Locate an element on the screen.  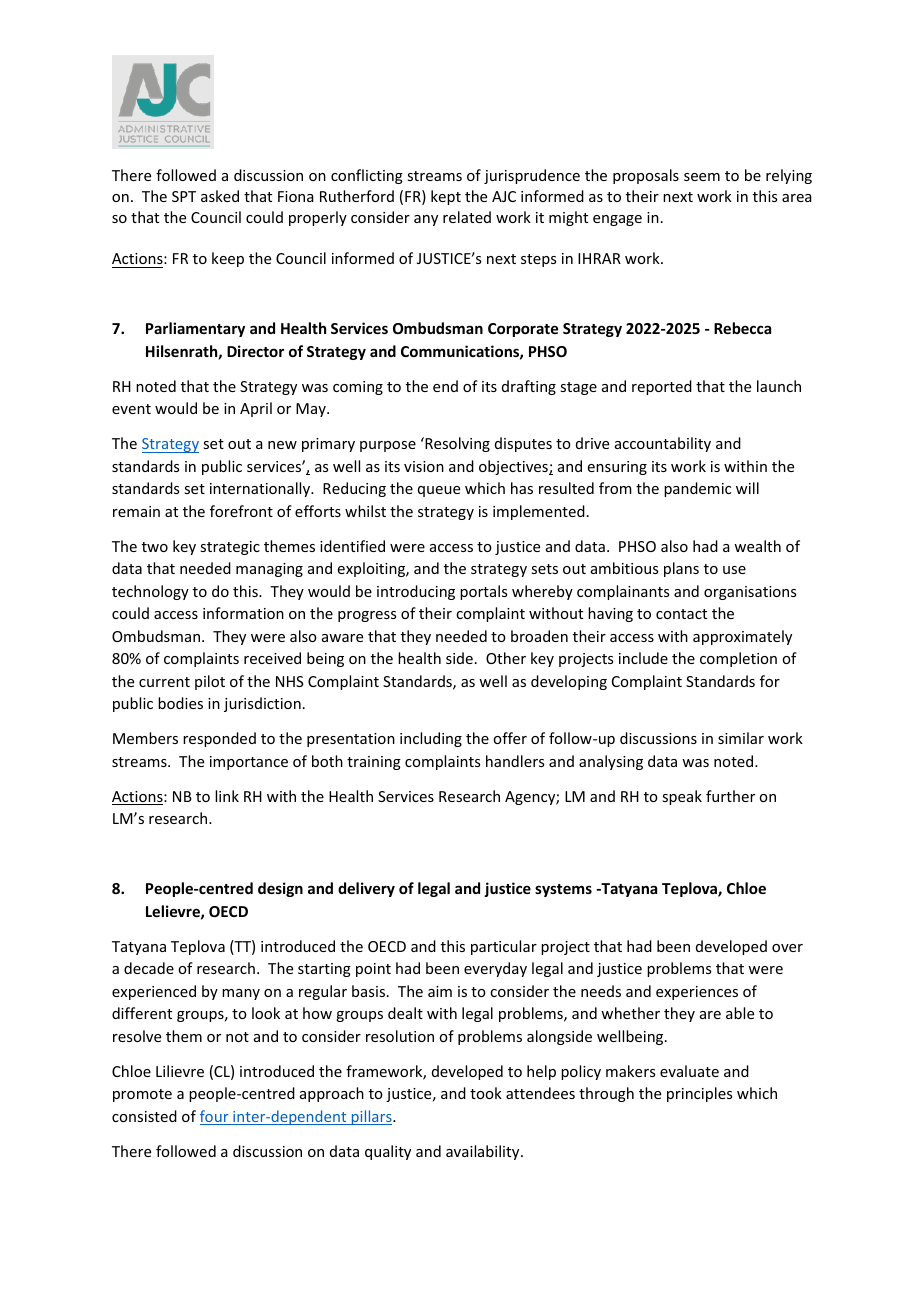
pilot is located at coordinates (210, 682).
